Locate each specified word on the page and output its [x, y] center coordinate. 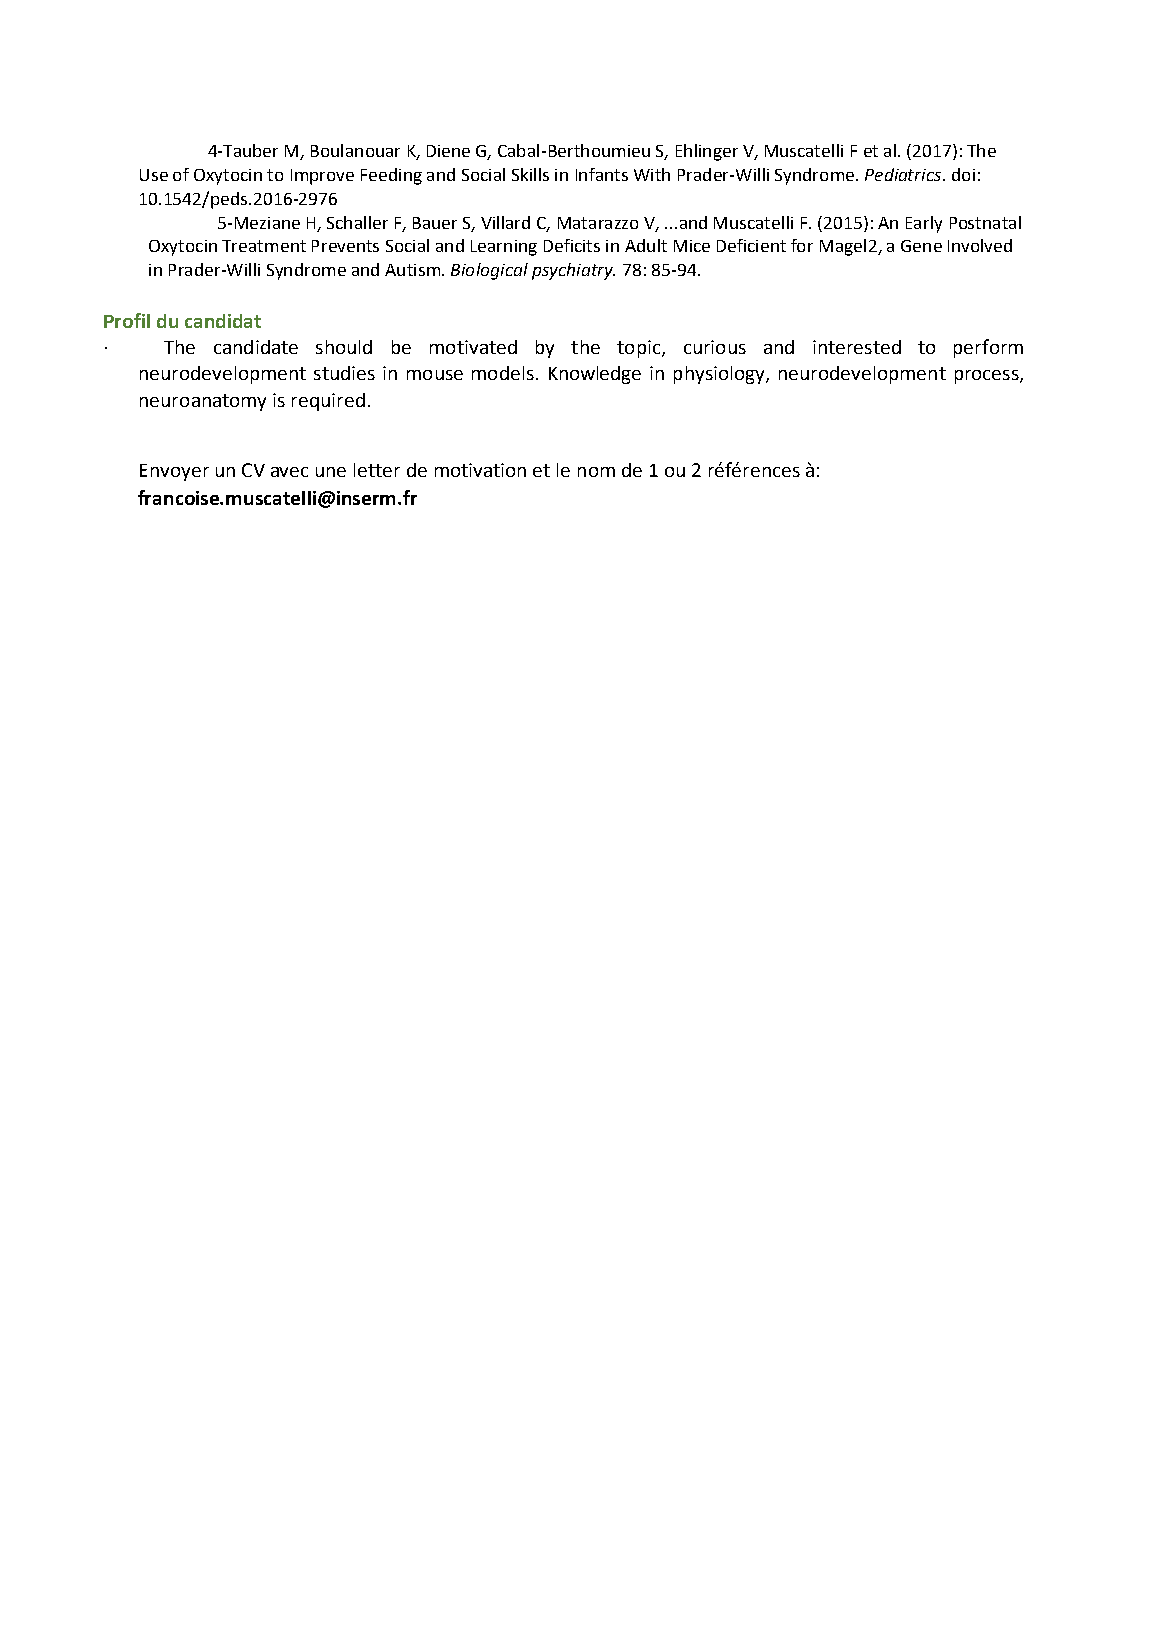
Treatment [264, 246]
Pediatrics [904, 174]
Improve [322, 177]
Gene [921, 246]
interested [857, 347]
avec [289, 472]
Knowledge [595, 375]
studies [344, 373]
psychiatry [573, 271]
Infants [602, 174]
